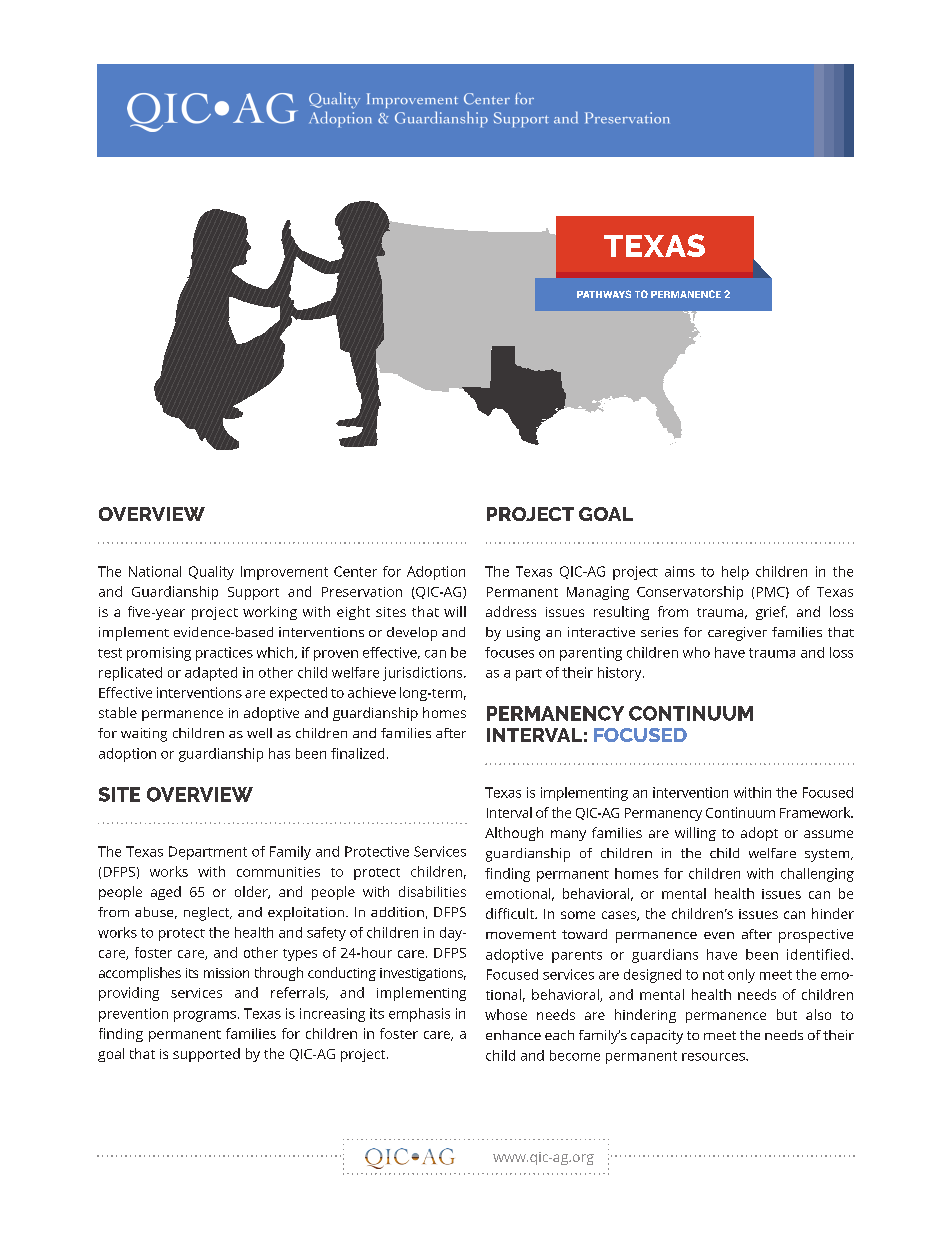 The height and width of the screenshot is (1233, 952). I want to click on working, so click(270, 613).
